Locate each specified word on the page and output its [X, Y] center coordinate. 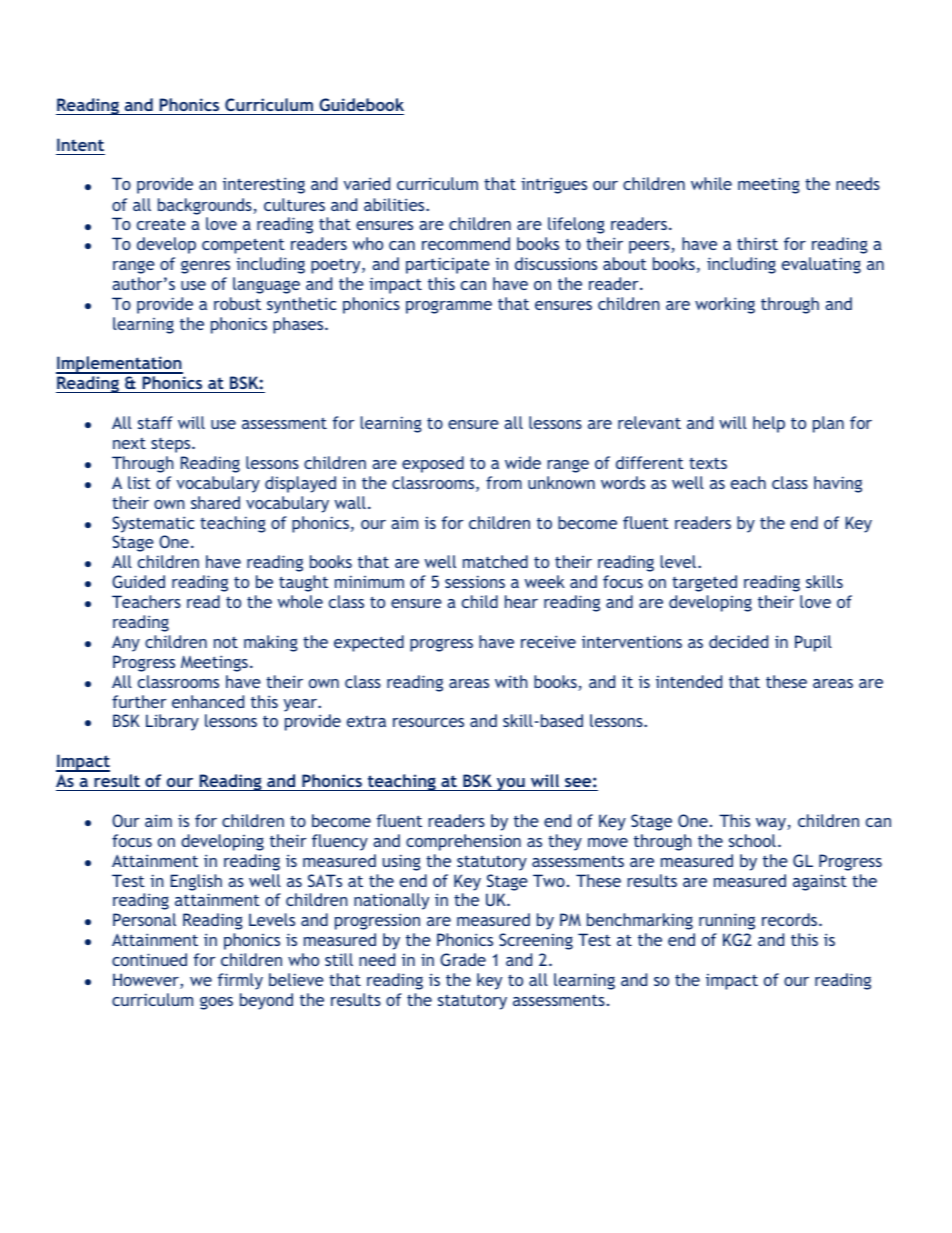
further [139, 701]
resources [428, 722]
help [769, 424]
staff [155, 422]
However [147, 981]
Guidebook [361, 104]
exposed [433, 464]
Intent [80, 144]
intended [689, 681]
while [711, 183]
